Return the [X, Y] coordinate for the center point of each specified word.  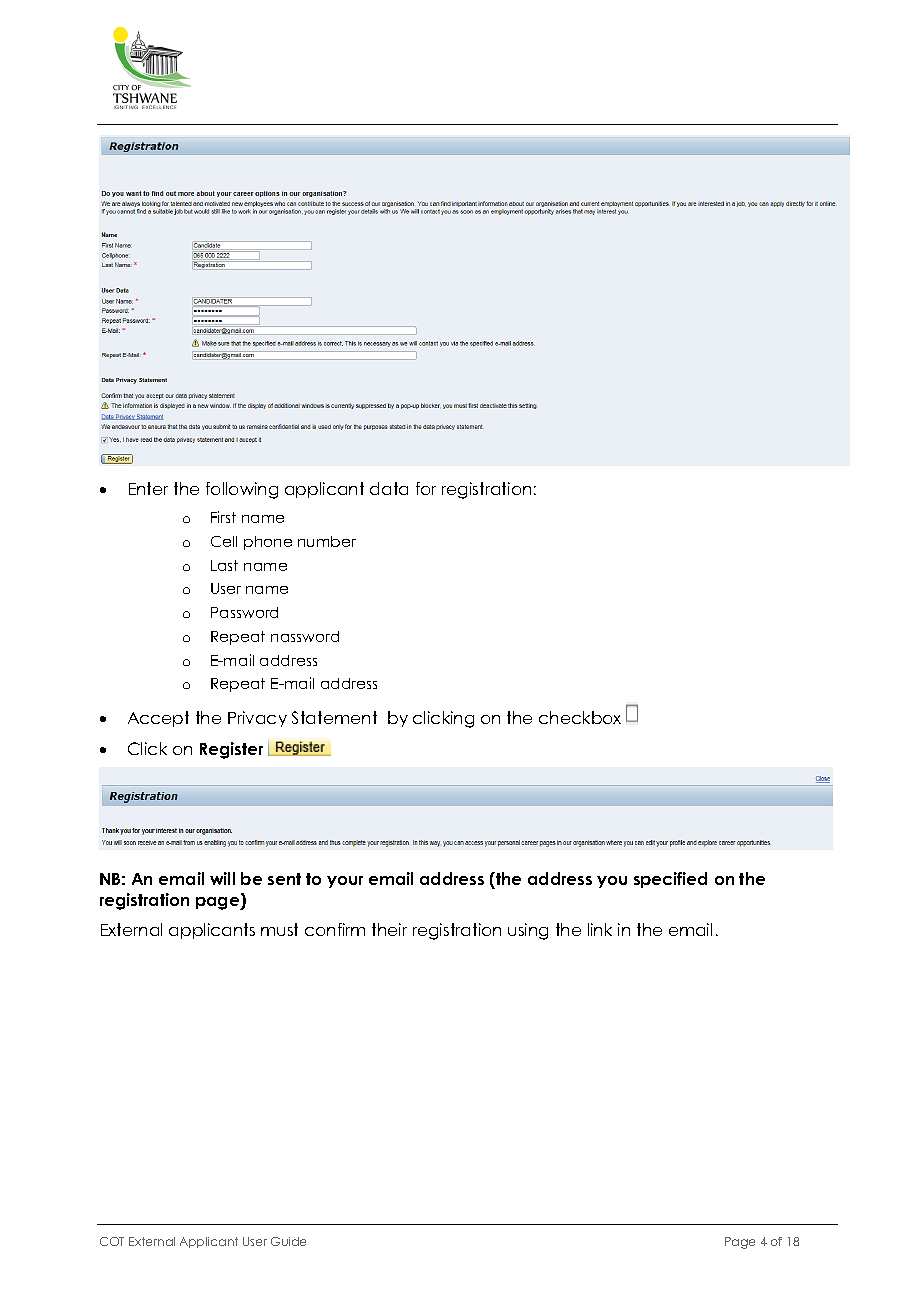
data [389, 488]
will [222, 878]
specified [670, 880]
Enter [148, 488]
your [345, 882]
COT [112, 1241]
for [426, 488]
